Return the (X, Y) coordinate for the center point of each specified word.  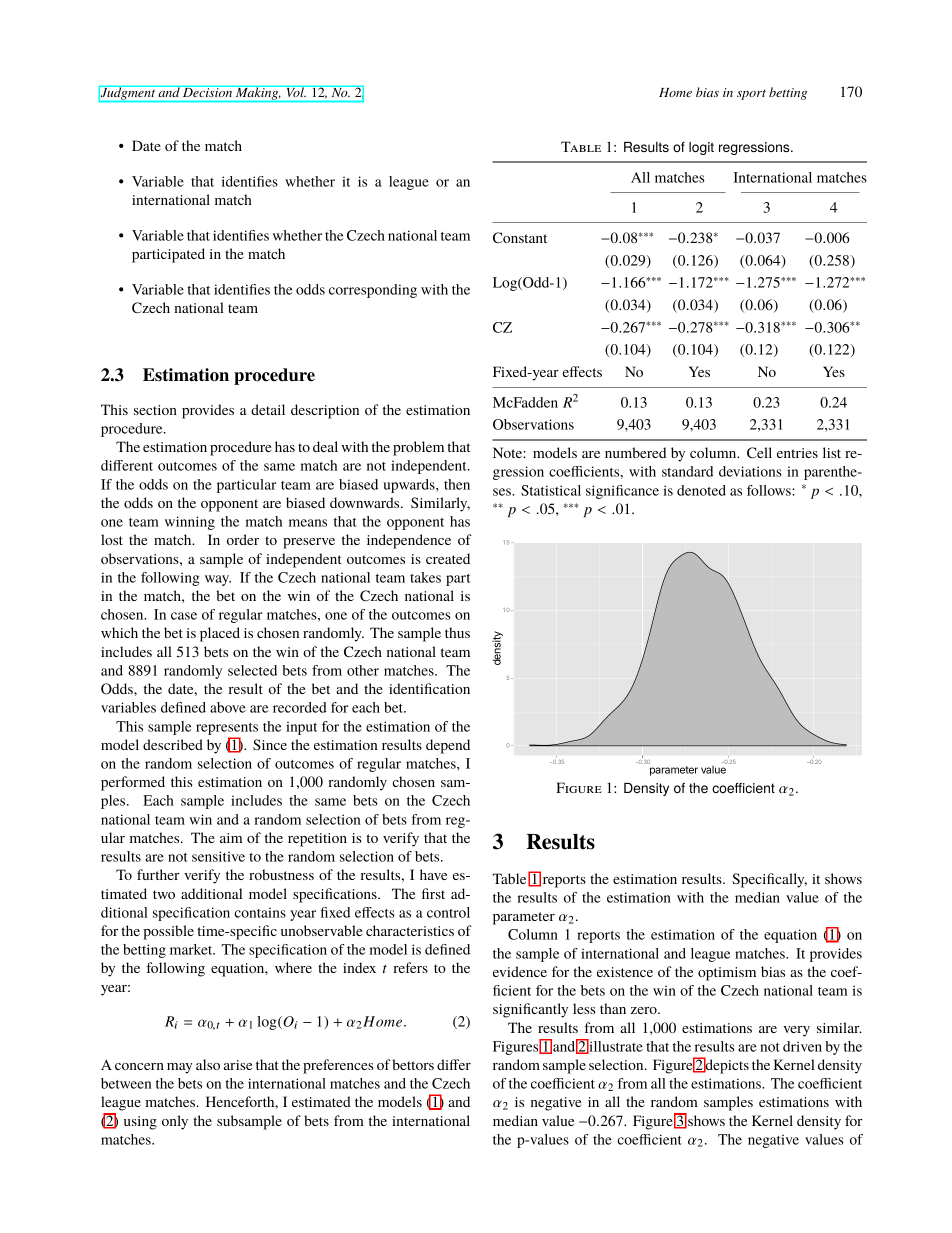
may (179, 1068)
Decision (207, 91)
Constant (520, 237)
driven (802, 1046)
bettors (413, 1064)
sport (751, 95)
